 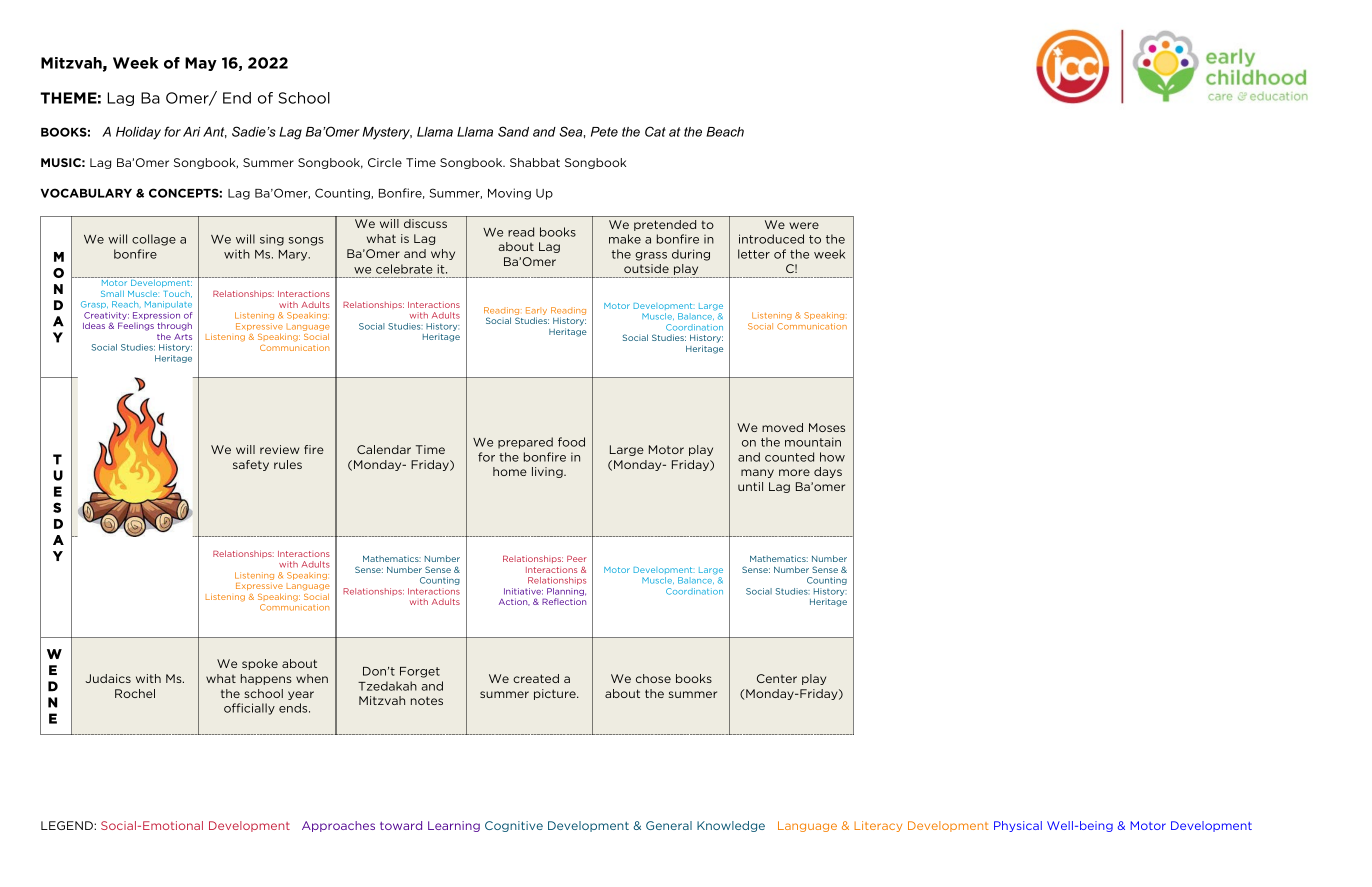 What do you see at coordinates (777, 678) in the document?
I see `Center` at bounding box center [777, 678].
